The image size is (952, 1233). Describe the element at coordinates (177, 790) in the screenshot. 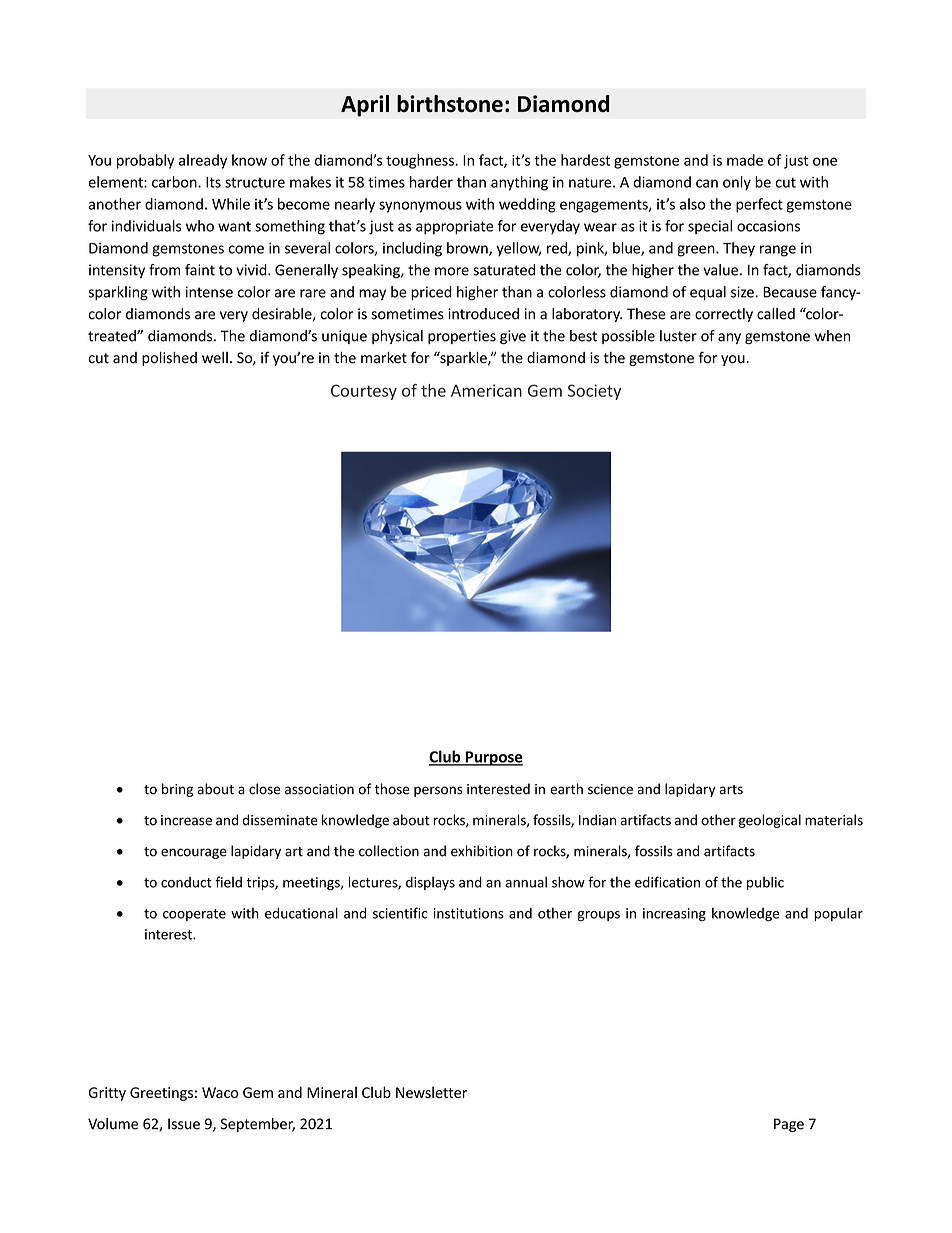

I see `bring` at that location.
